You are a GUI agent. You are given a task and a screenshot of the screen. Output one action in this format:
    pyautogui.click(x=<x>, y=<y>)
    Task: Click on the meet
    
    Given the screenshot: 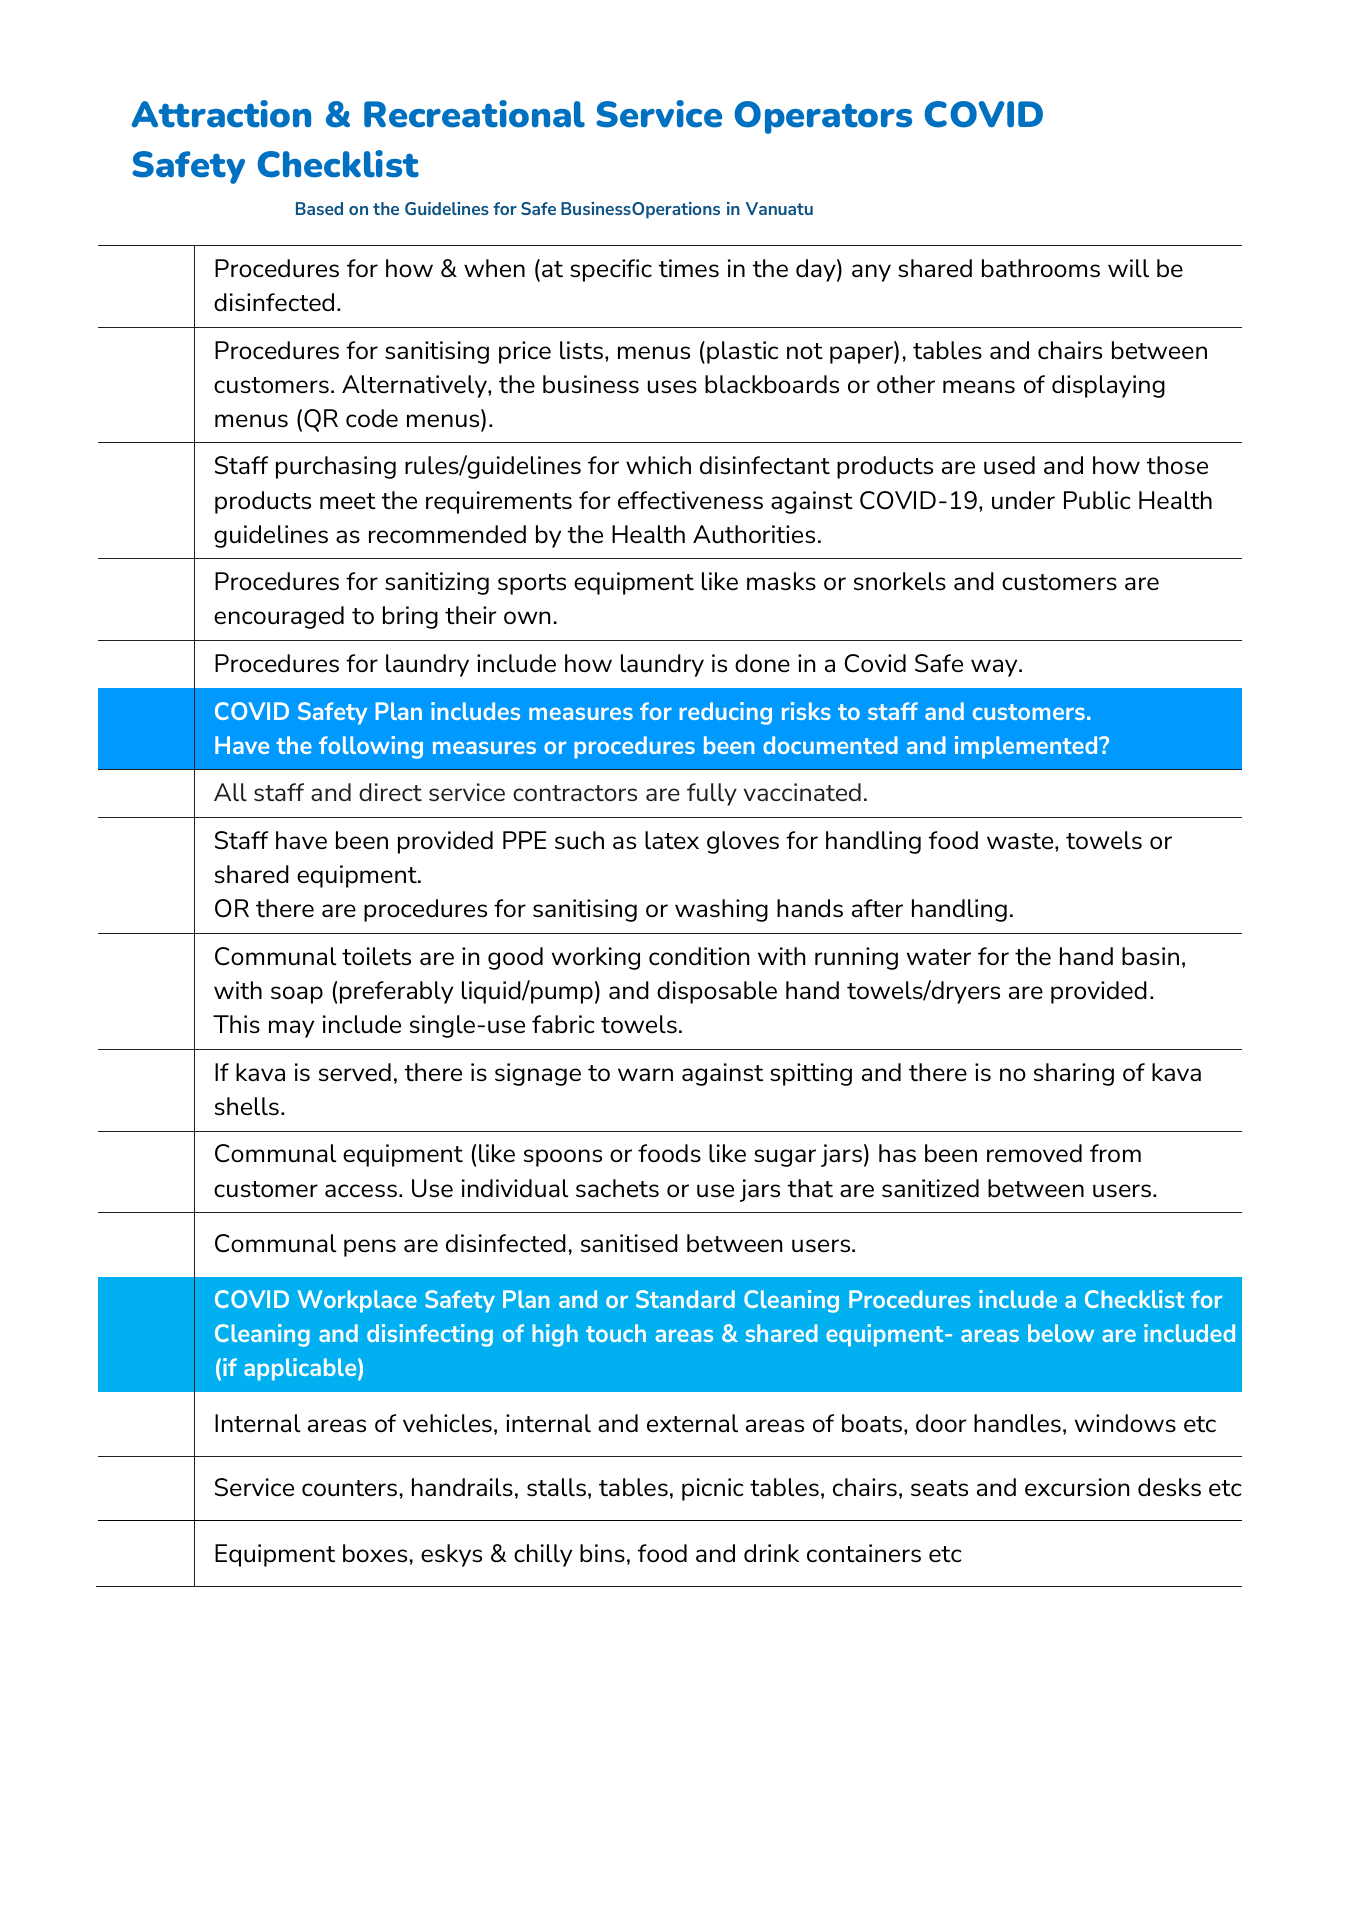 What is the action you would take?
    pyautogui.click(x=348, y=501)
